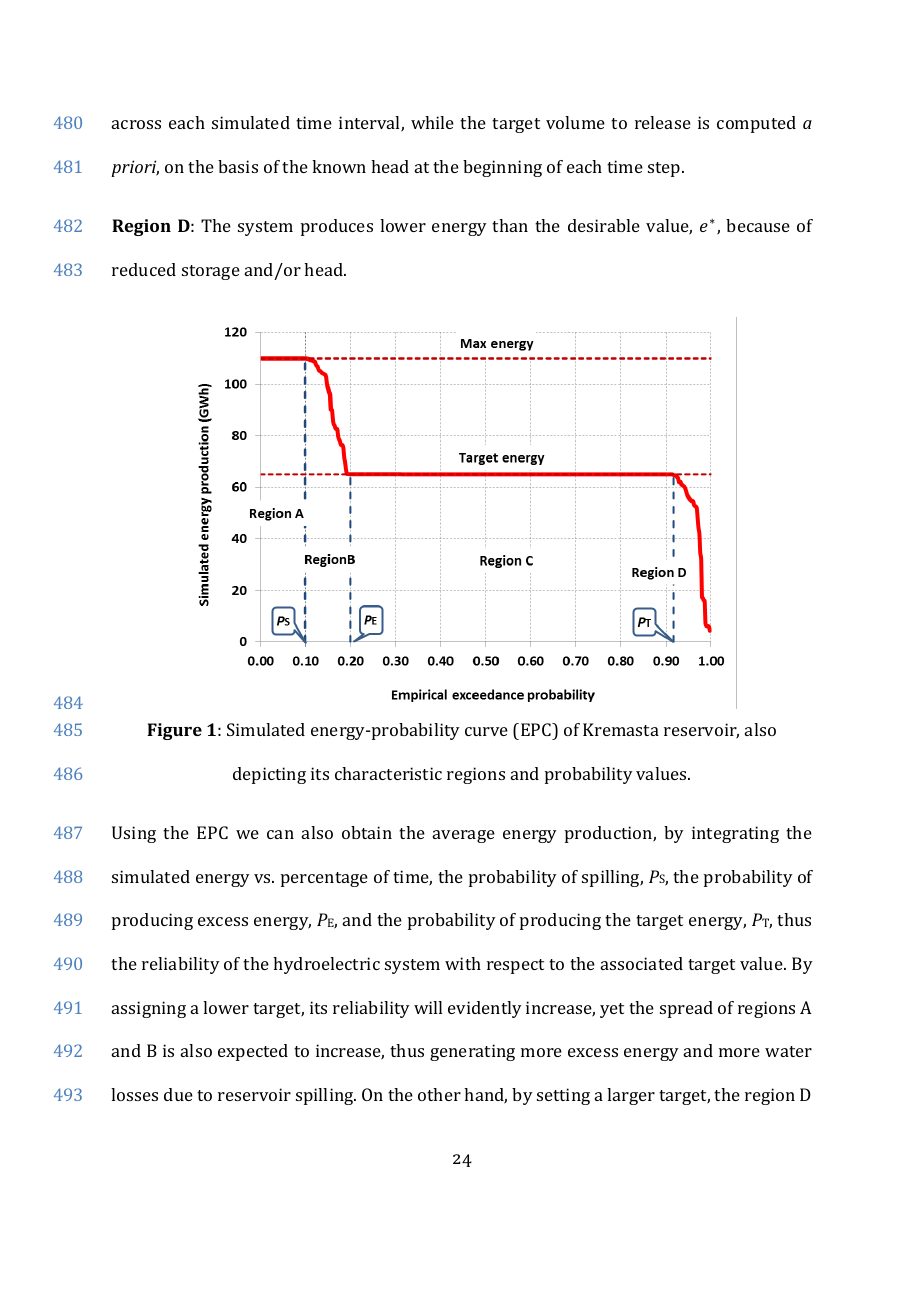 Image resolution: width=924 pixels, height=1308 pixels. What do you see at coordinates (253, 1052) in the screenshot?
I see `expected` at bounding box center [253, 1052].
